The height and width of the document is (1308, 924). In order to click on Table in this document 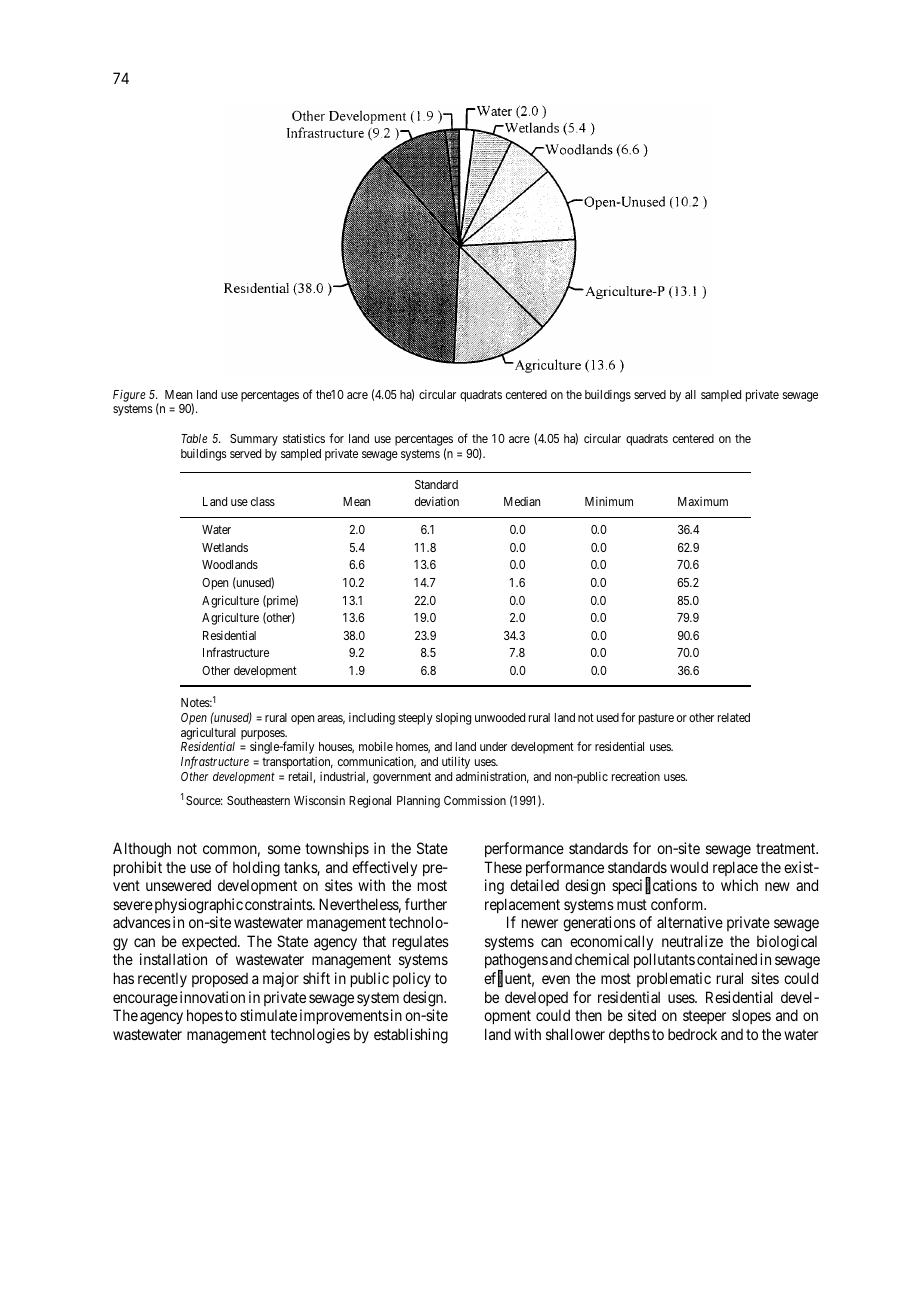, I will do `click(194, 438)`.
